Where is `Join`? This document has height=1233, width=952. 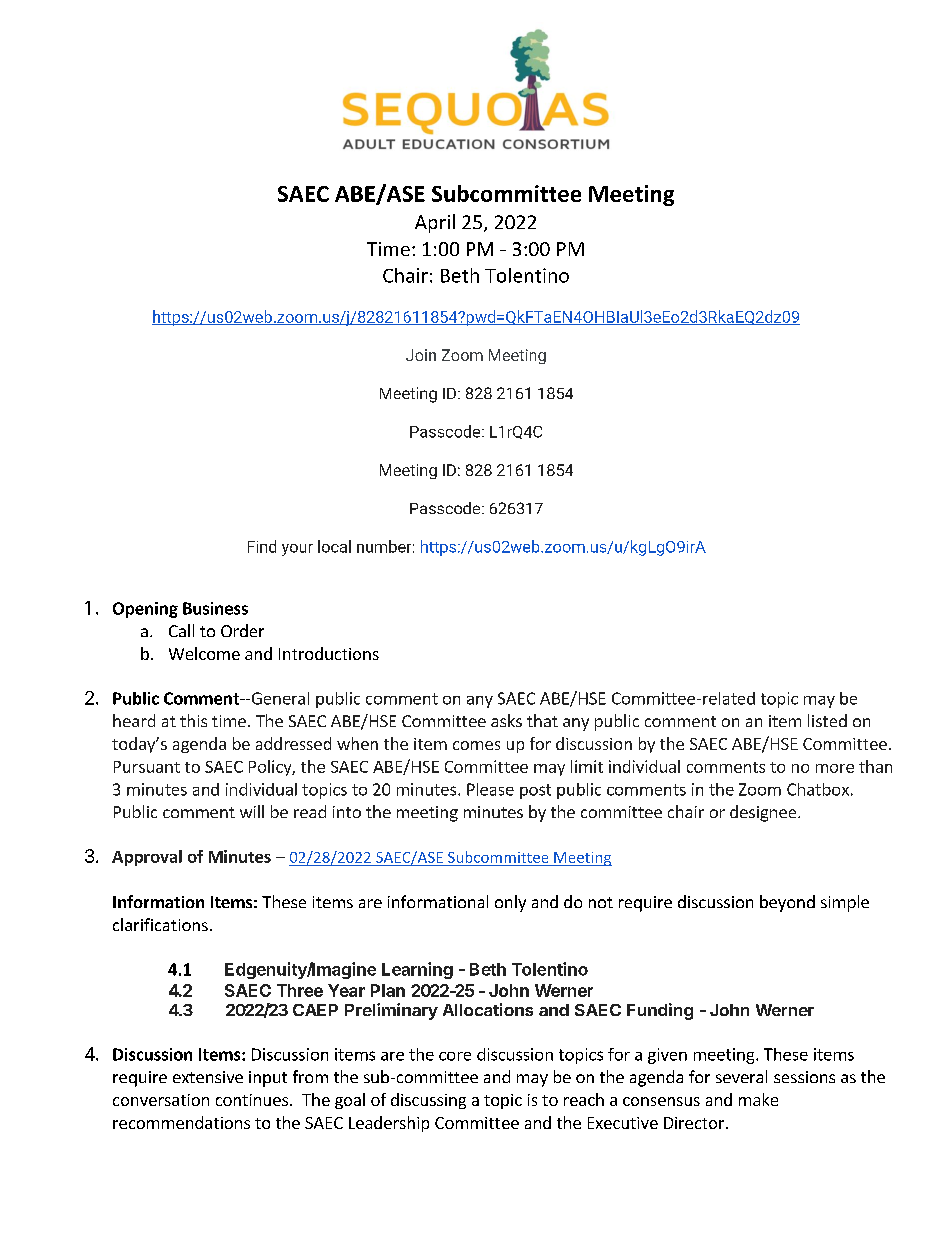
Join is located at coordinates (421, 355).
